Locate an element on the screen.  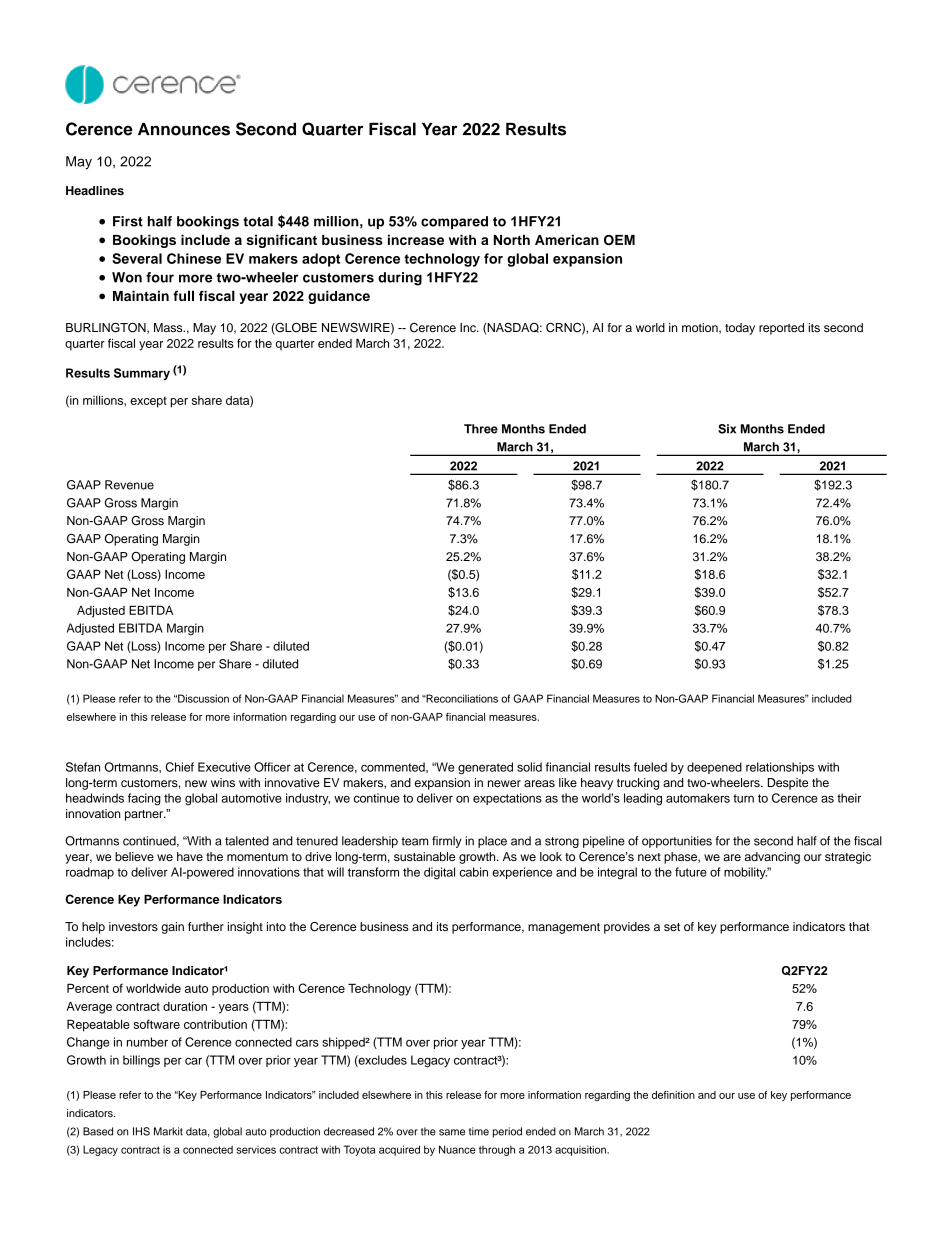
except is located at coordinates (148, 402).
